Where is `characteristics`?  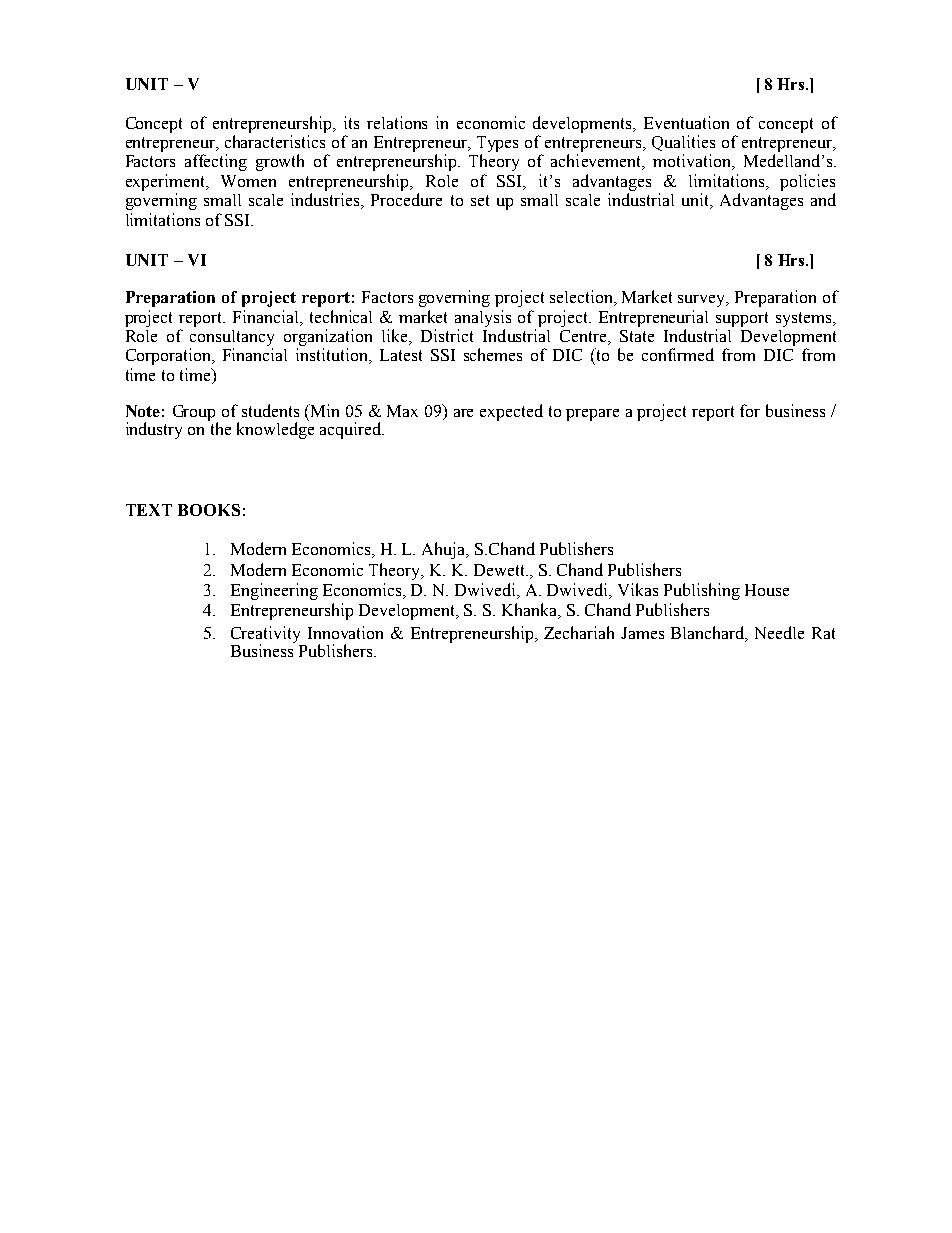 characteristics is located at coordinates (275, 141).
